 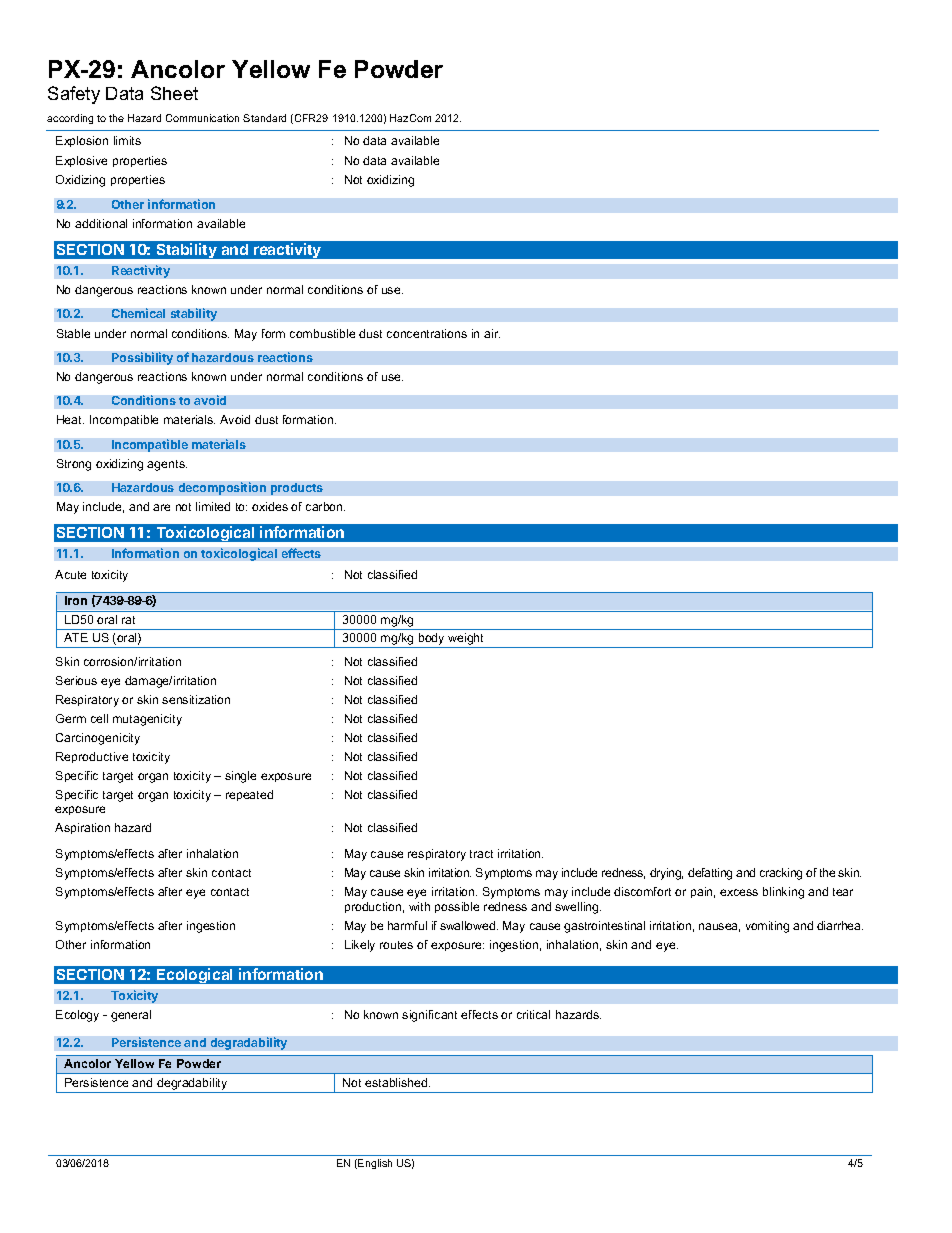 What do you see at coordinates (76, 600) in the screenshot?
I see `Iron` at bounding box center [76, 600].
